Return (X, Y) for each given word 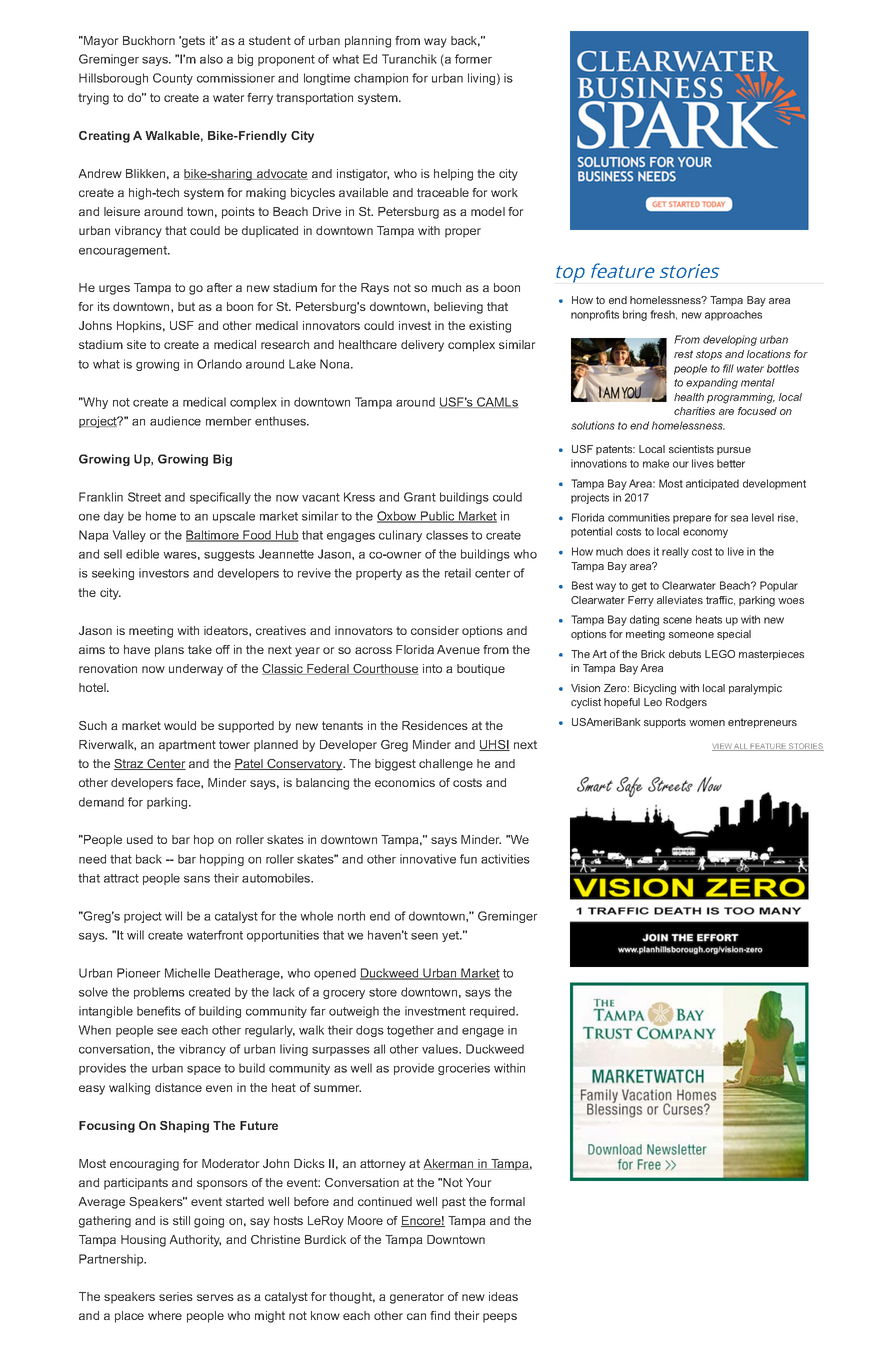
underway (196, 670)
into (432, 668)
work (504, 192)
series (176, 1296)
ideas (503, 1296)
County (173, 79)
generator (417, 1298)
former (473, 59)
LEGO (720, 654)
